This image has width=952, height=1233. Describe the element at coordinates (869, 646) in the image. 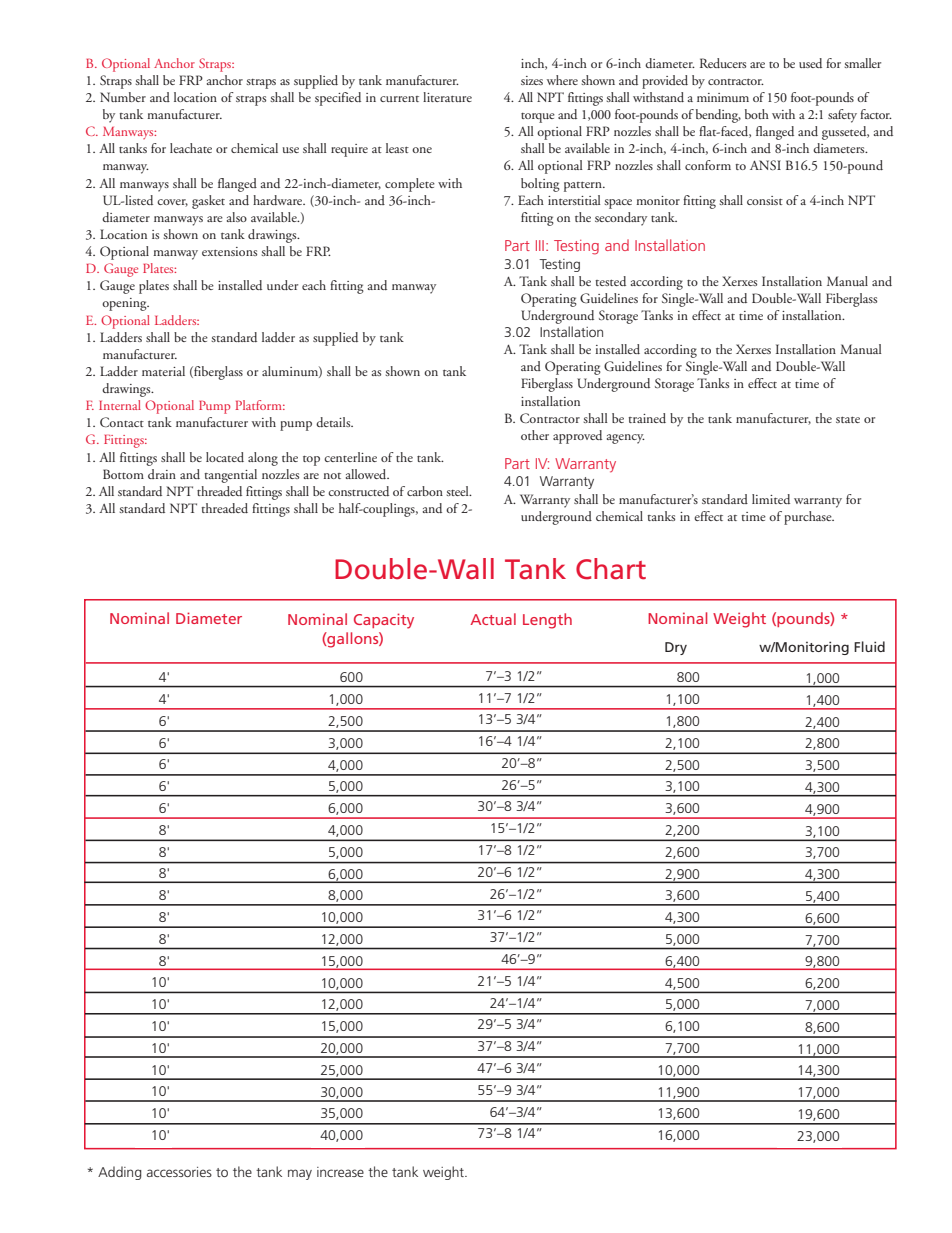

I see `Fluid` at that location.
